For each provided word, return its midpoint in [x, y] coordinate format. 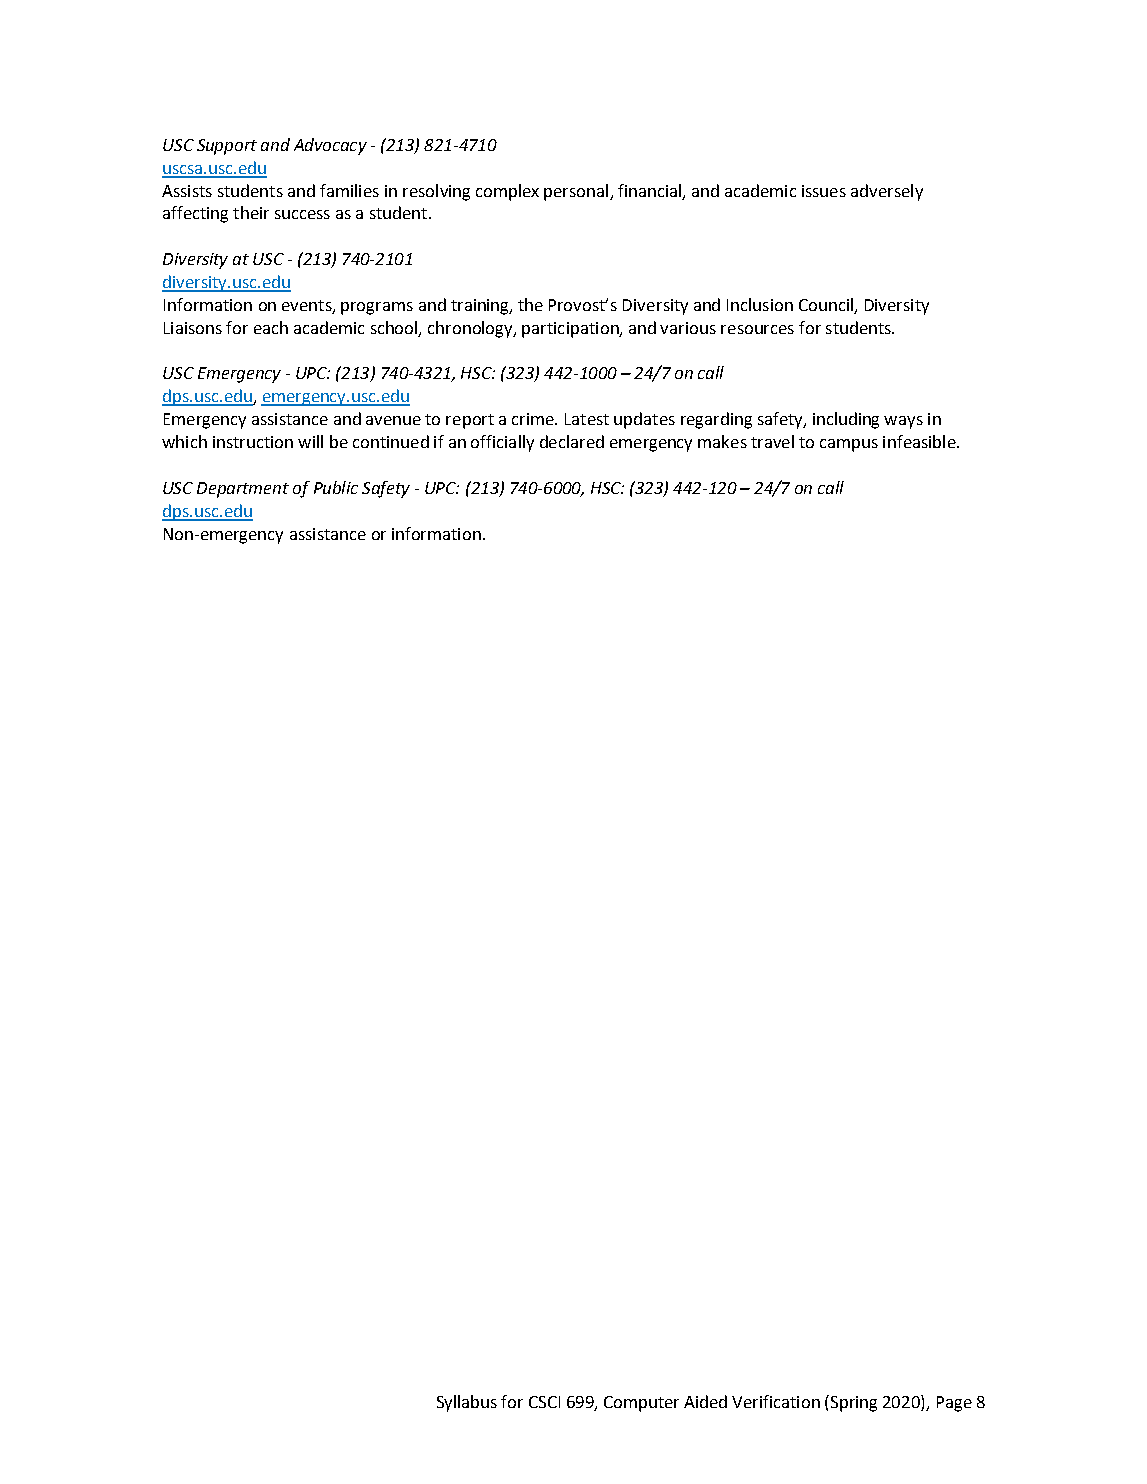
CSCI [544, 1402]
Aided [705, 1401]
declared [572, 441]
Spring [854, 1404]
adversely [887, 192]
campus [849, 445]
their [251, 212]
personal [577, 192]
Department [243, 490]
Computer [641, 1404]
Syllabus [467, 1403]
